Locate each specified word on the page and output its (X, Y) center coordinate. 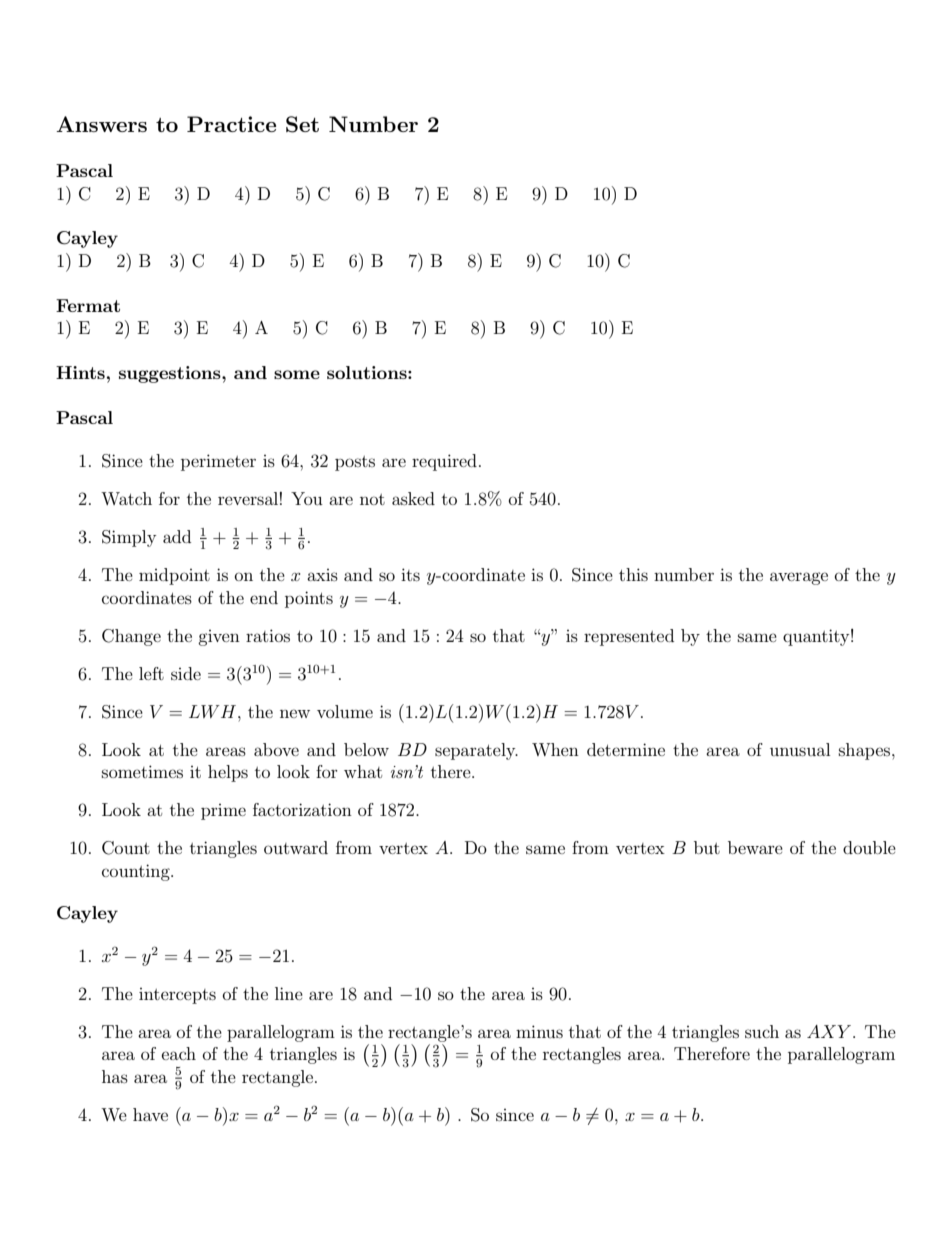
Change (131, 637)
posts (355, 463)
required (444, 462)
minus (539, 1031)
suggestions (171, 374)
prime (223, 812)
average (799, 578)
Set (302, 124)
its (410, 574)
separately (476, 751)
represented (629, 637)
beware (755, 847)
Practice (231, 124)
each (179, 1053)
